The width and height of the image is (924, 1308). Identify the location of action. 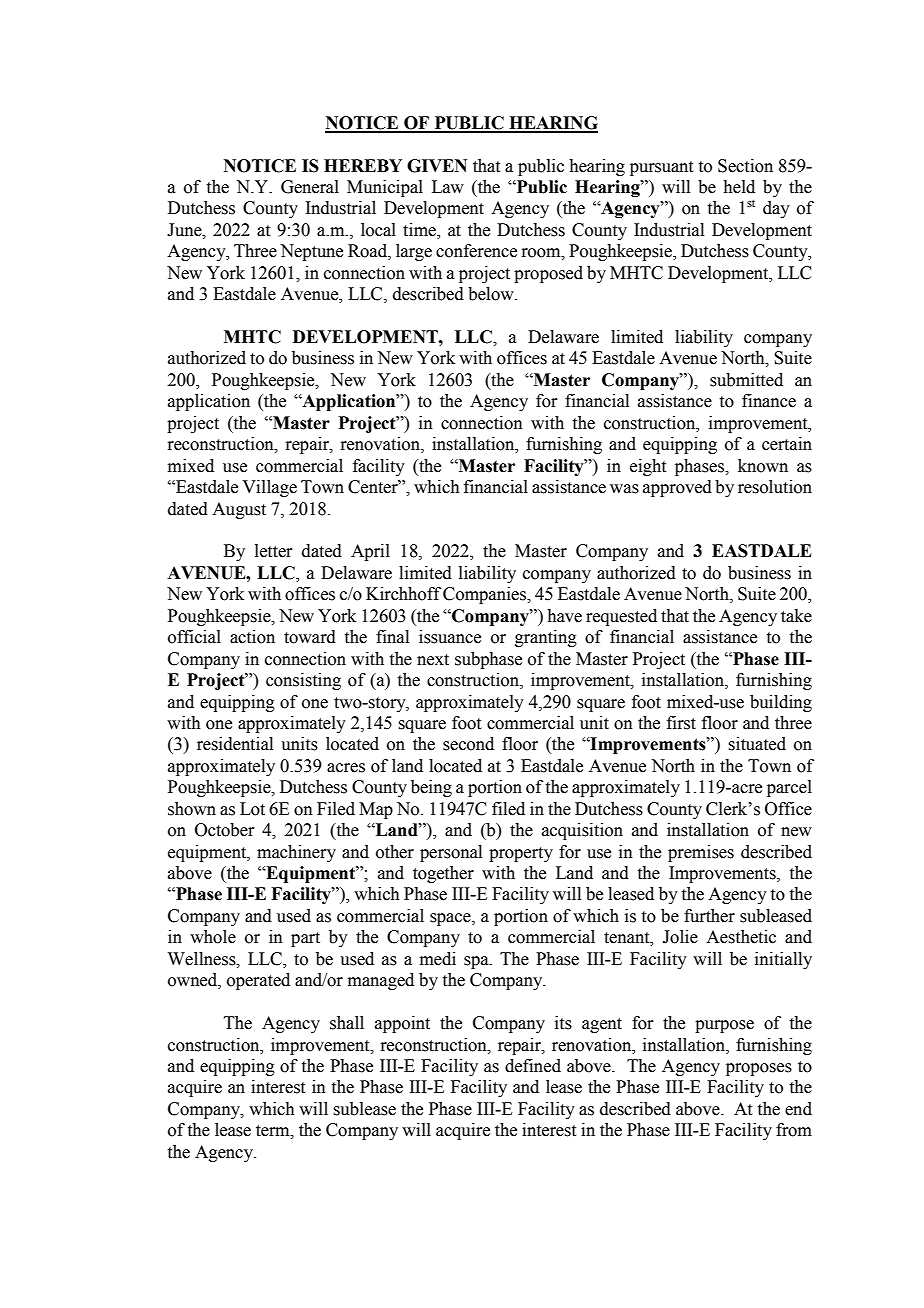
(252, 637).
